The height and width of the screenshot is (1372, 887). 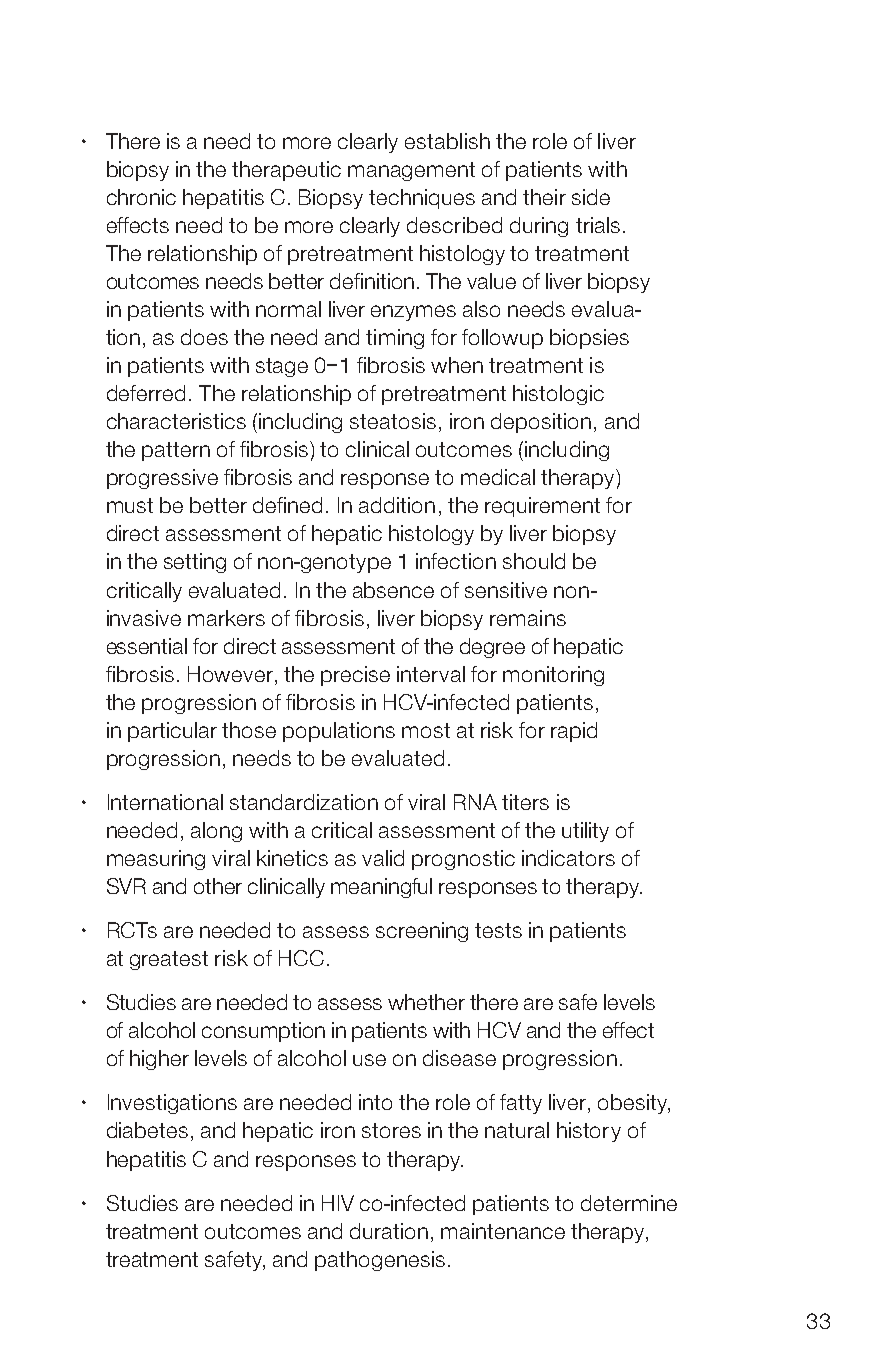 What do you see at coordinates (195, 563) in the screenshot?
I see `setting` at bounding box center [195, 563].
